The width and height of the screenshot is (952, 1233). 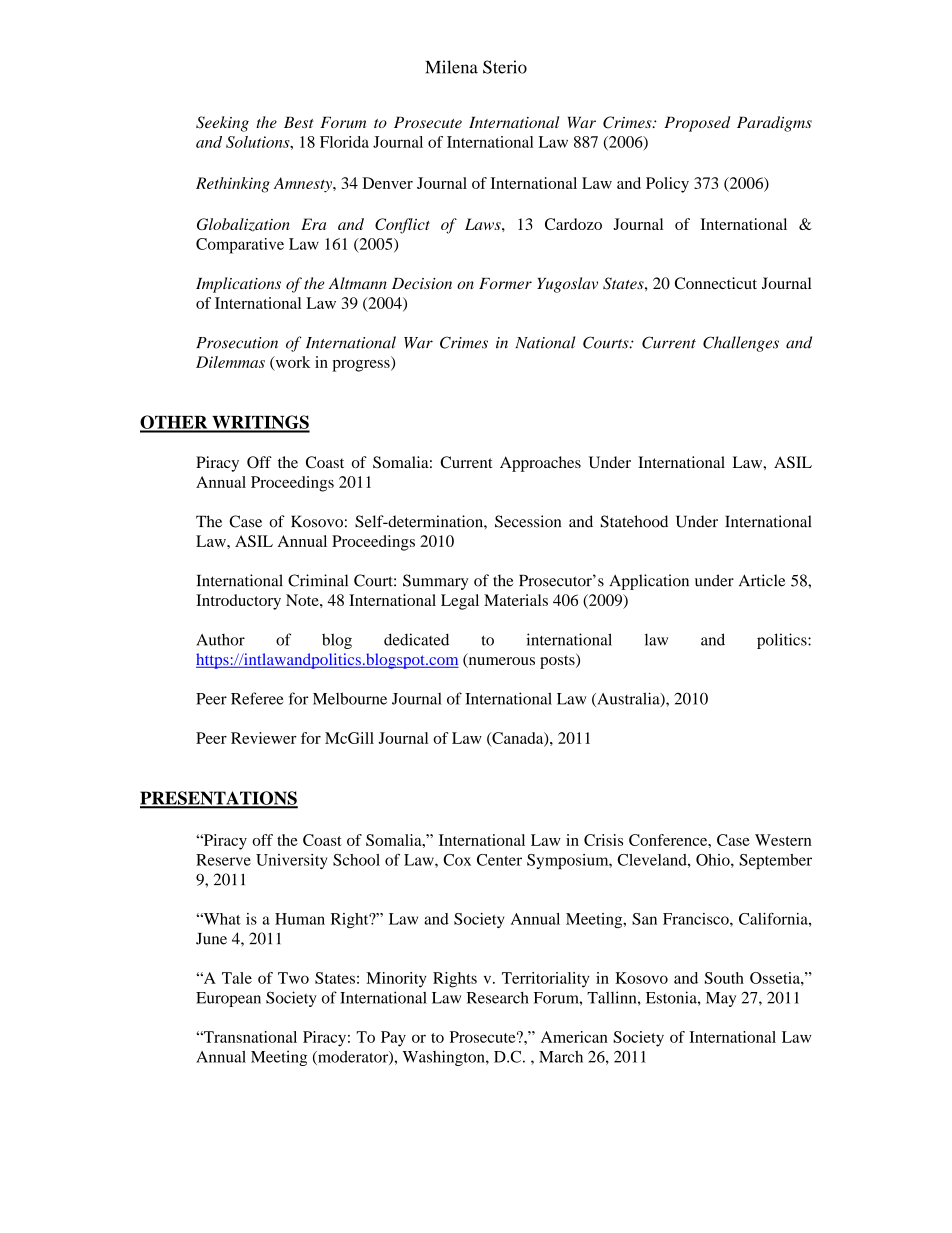 What do you see at coordinates (500, 662) in the screenshot?
I see `numerous` at bounding box center [500, 662].
